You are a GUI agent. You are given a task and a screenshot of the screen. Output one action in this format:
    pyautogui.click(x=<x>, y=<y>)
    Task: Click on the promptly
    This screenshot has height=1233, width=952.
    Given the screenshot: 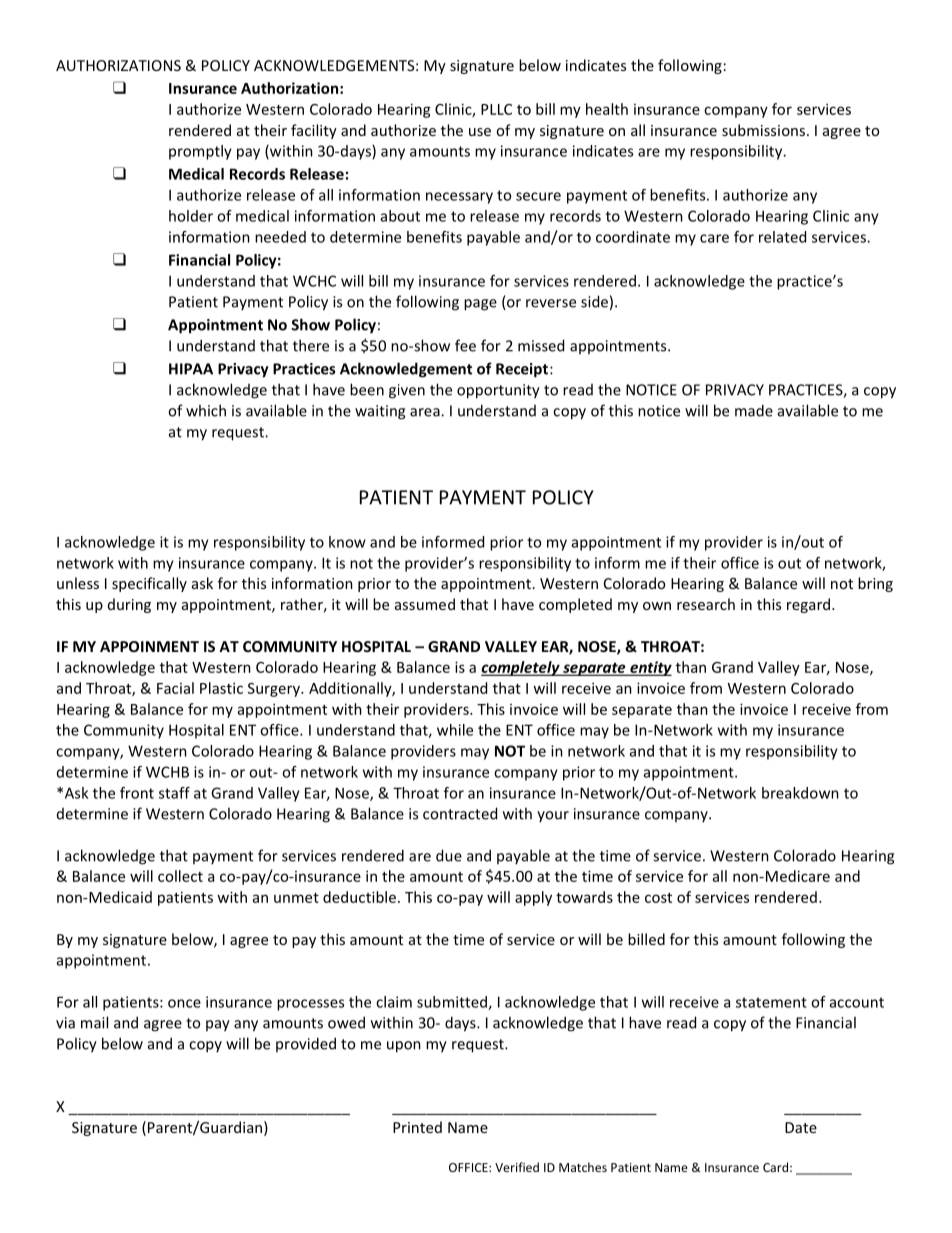 What is the action you would take?
    pyautogui.click(x=200, y=152)
